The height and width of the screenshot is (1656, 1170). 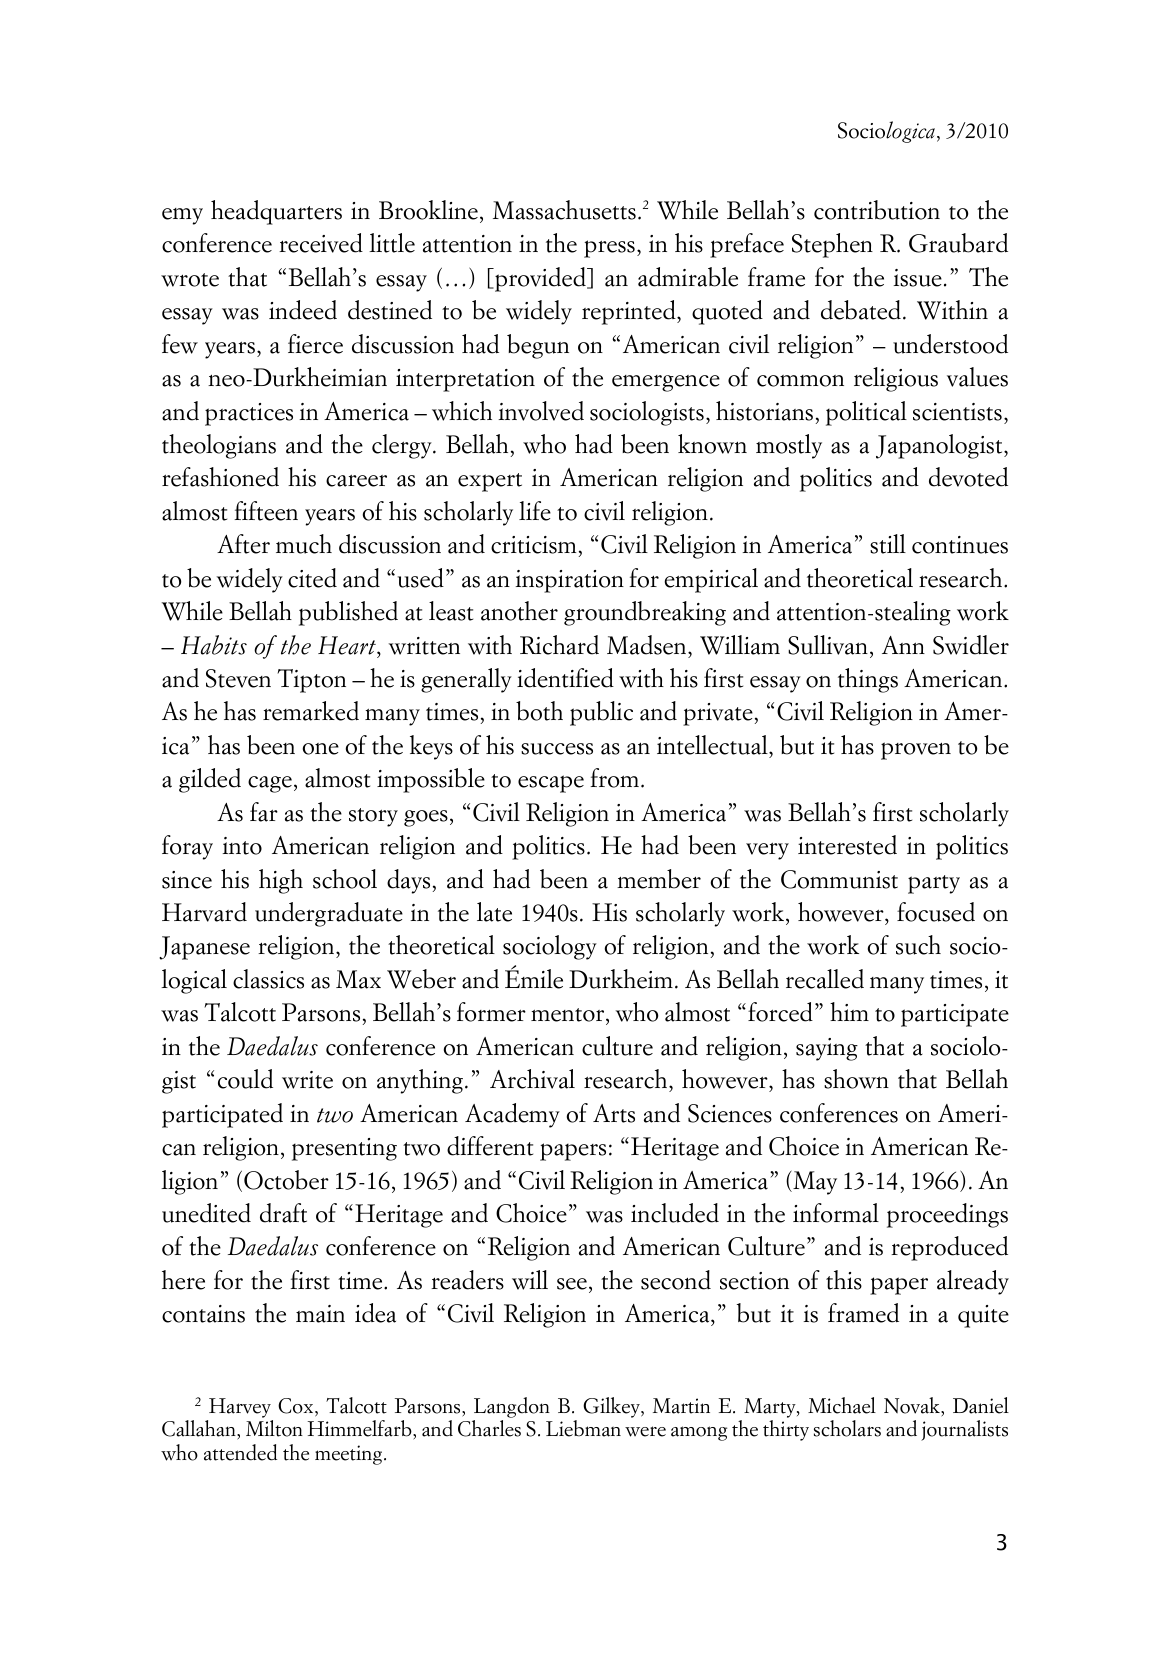 What do you see at coordinates (601, 713) in the screenshot?
I see `public` at bounding box center [601, 713].
